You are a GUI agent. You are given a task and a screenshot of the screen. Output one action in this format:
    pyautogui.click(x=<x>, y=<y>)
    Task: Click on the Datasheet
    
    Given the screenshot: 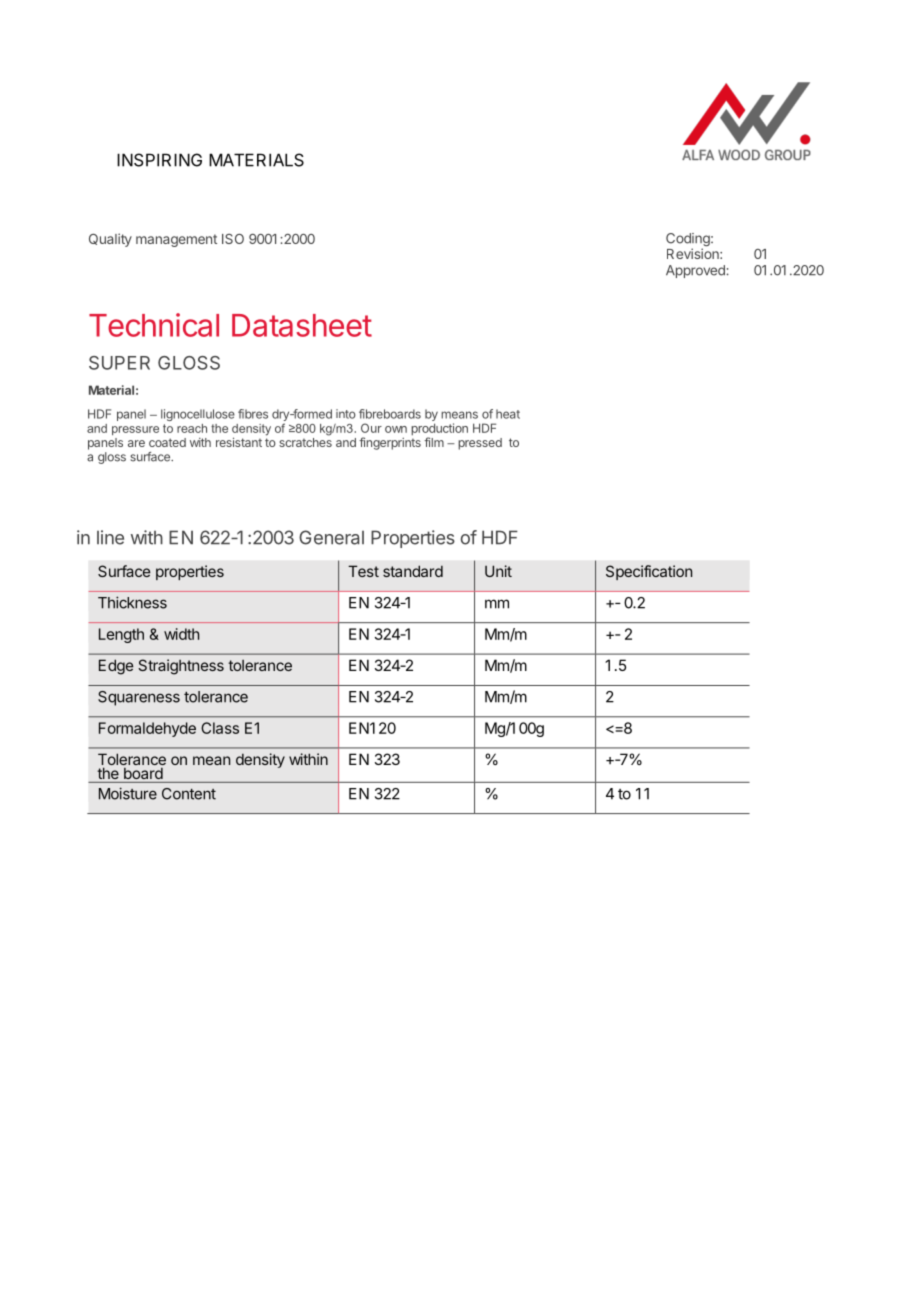 What is the action you would take?
    pyautogui.click(x=302, y=325)
